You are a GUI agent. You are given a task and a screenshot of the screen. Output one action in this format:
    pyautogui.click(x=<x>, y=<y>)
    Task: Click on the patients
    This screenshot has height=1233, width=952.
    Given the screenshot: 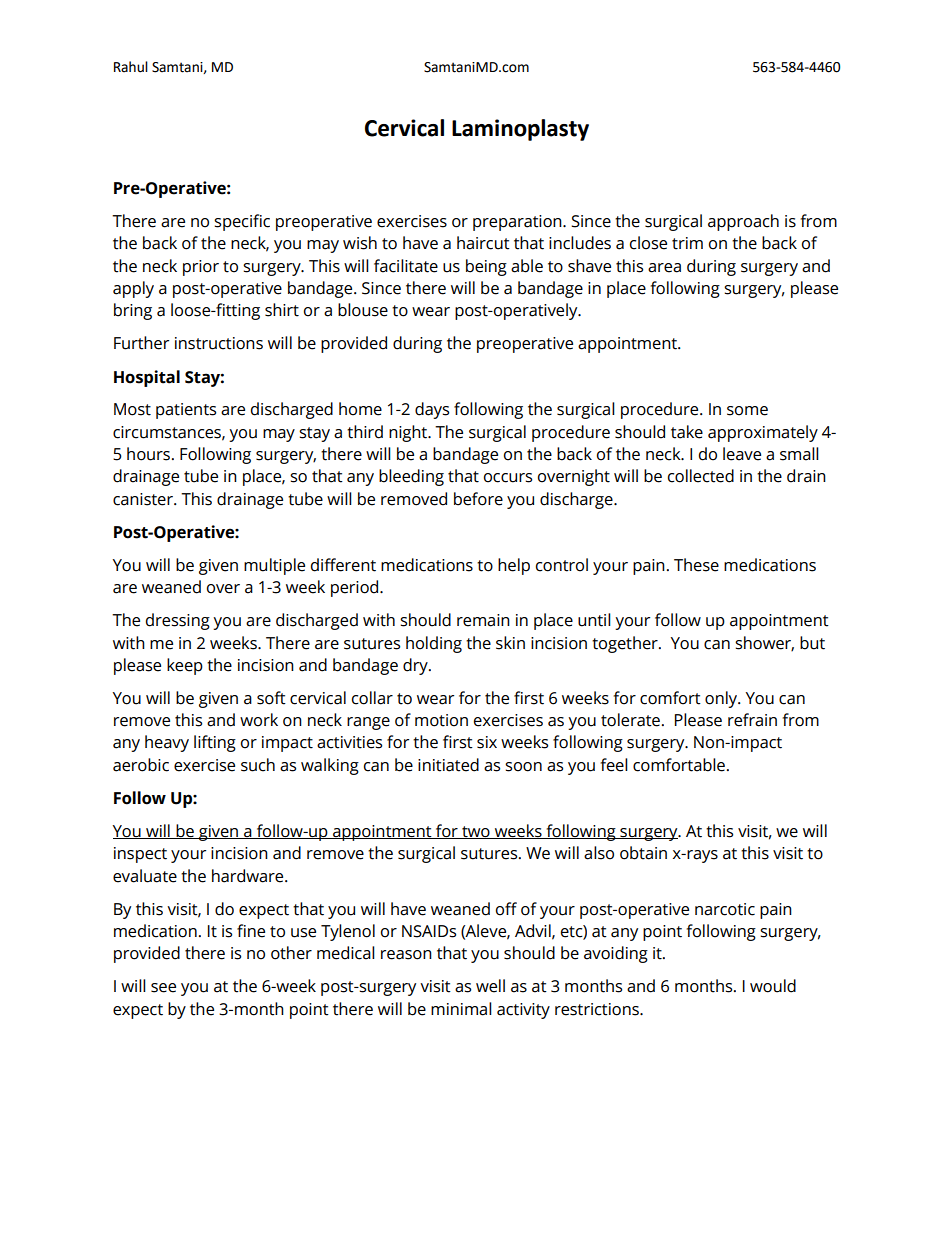 What is the action you would take?
    pyautogui.click(x=186, y=411)
